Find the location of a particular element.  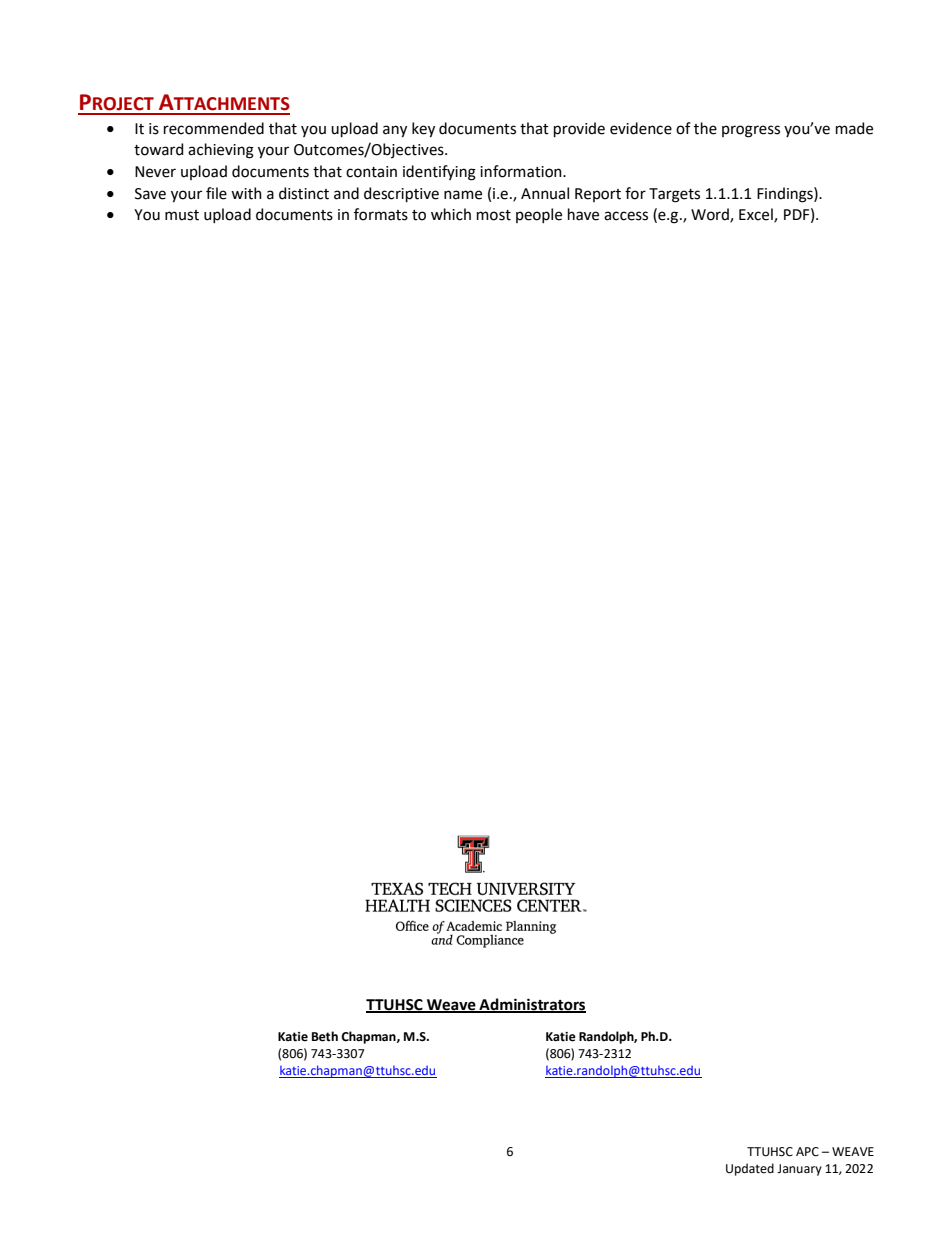

progress is located at coordinates (751, 131).
